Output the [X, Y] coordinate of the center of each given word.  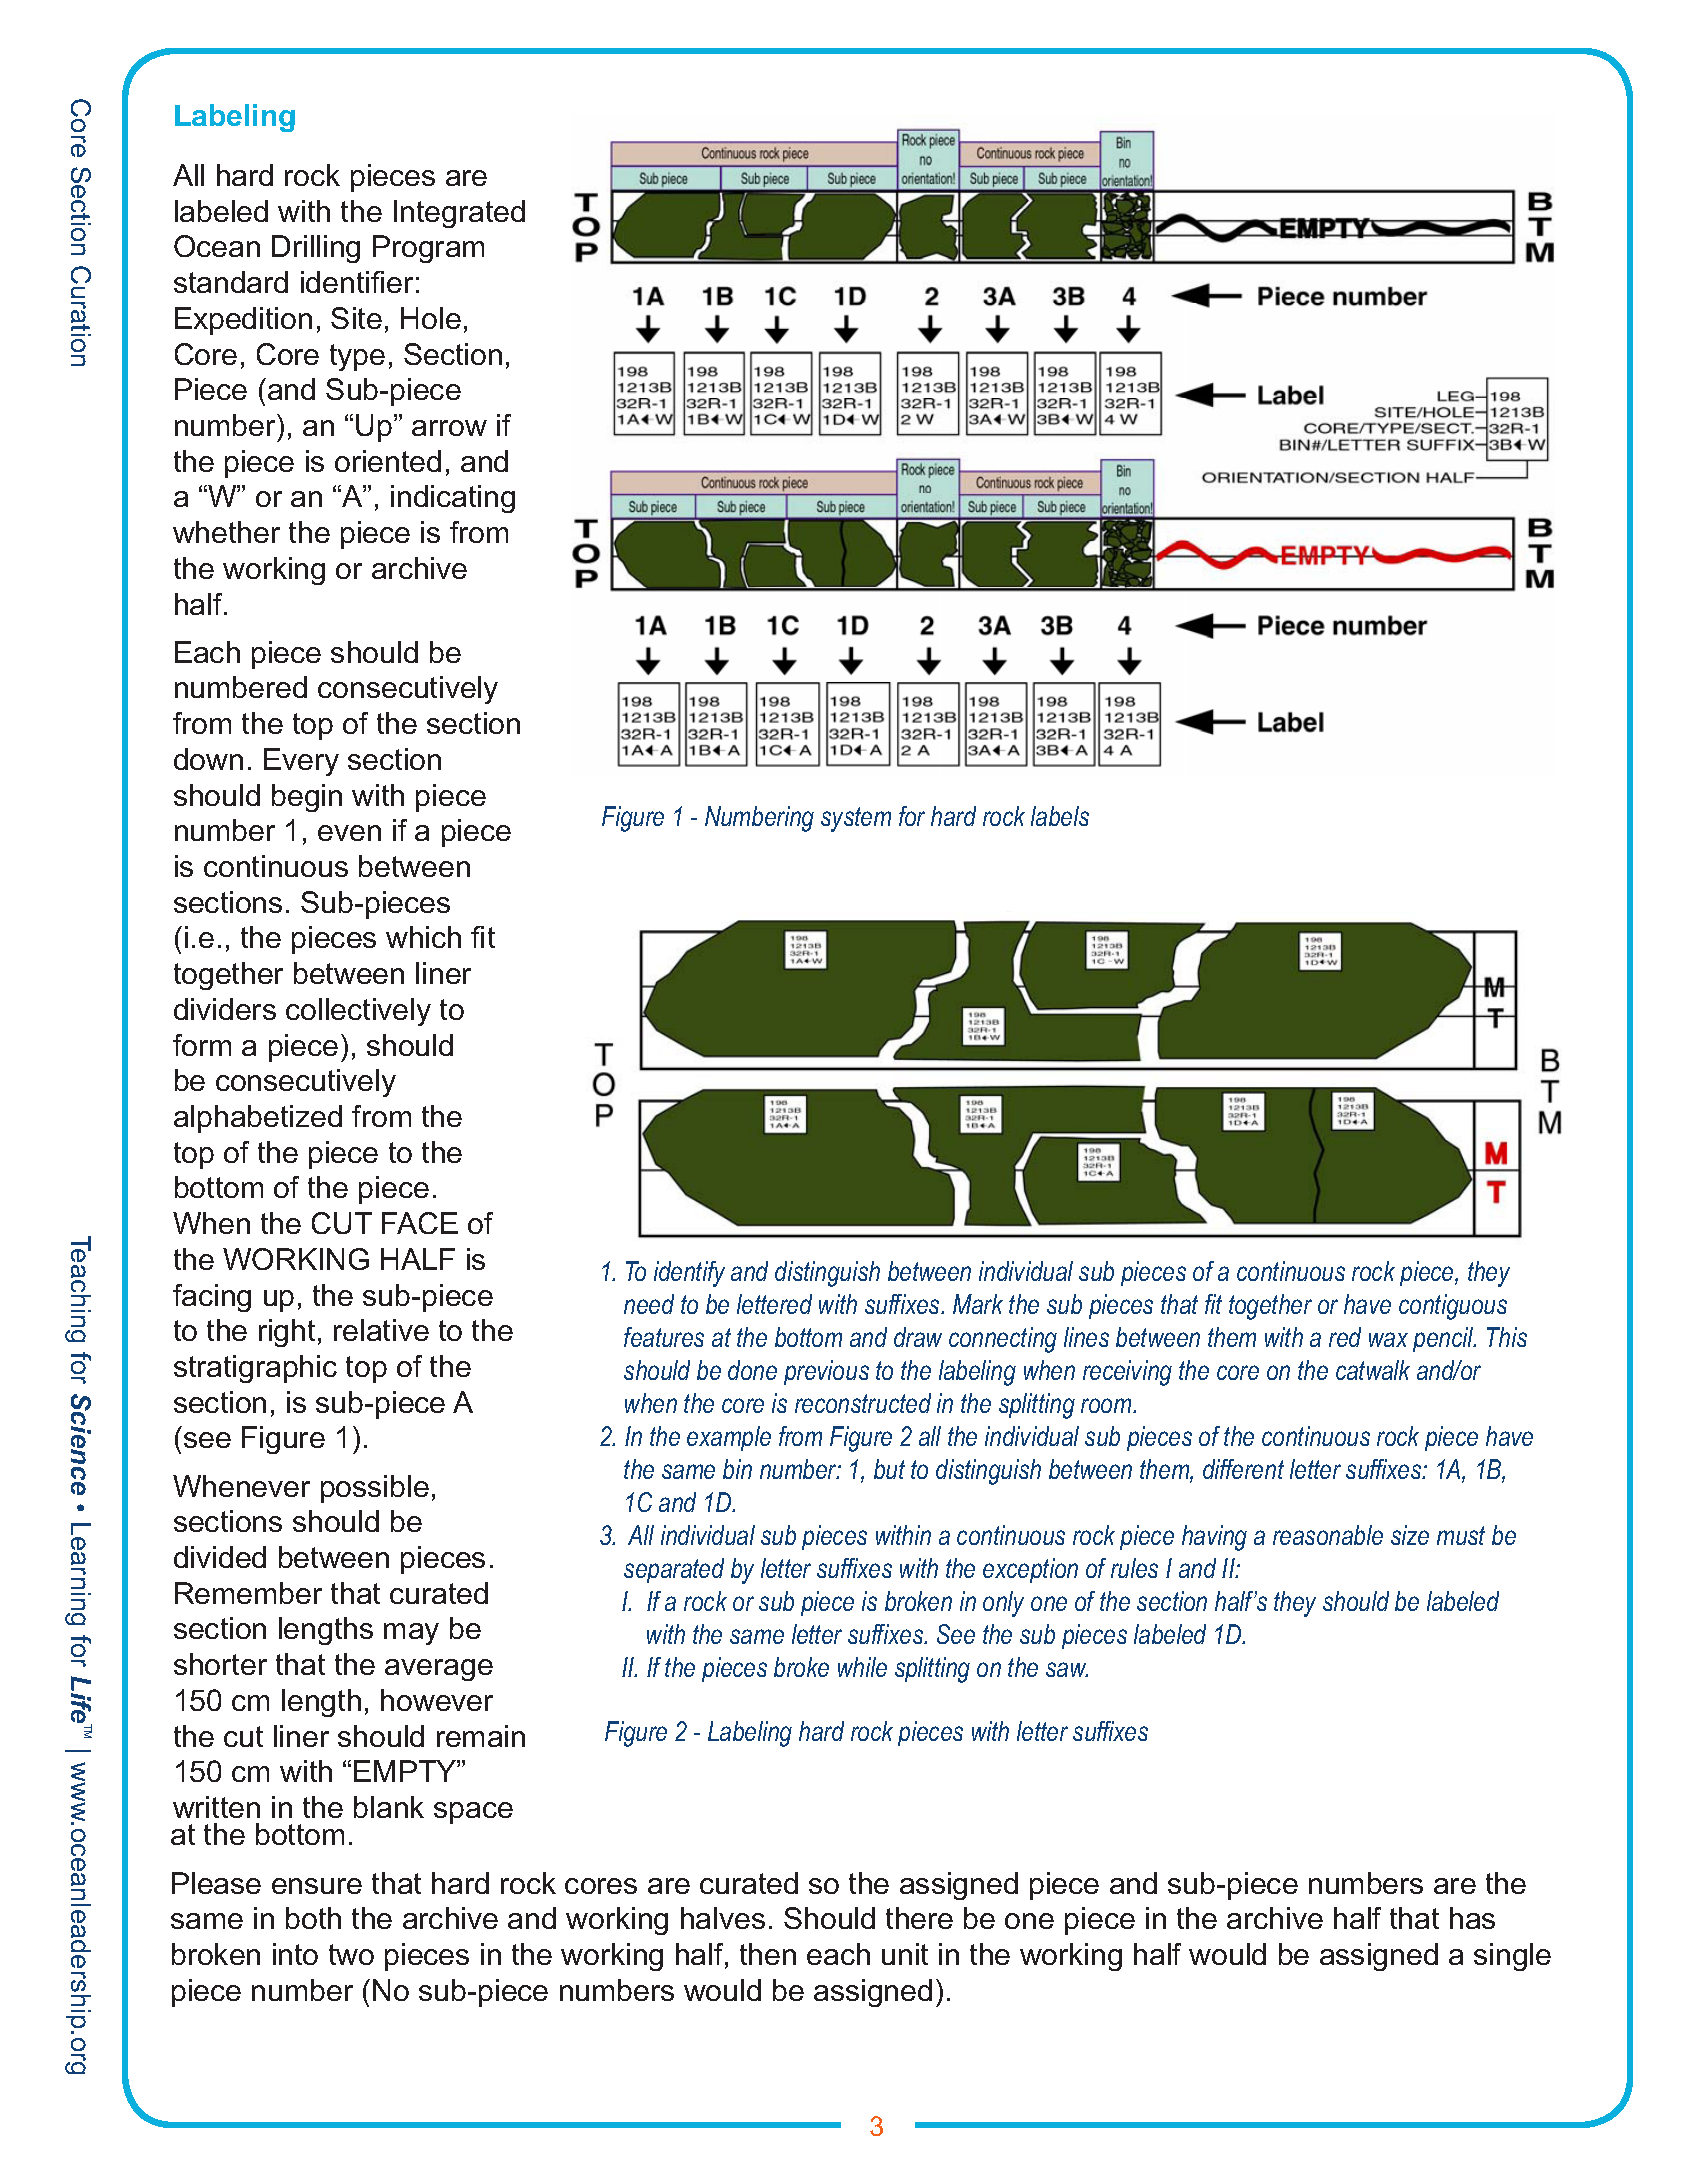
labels [1060, 816]
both [313, 1918]
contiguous [1453, 1307]
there [919, 1918]
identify [689, 1274]
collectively [358, 1012]
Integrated [459, 214]
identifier [357, 282]
